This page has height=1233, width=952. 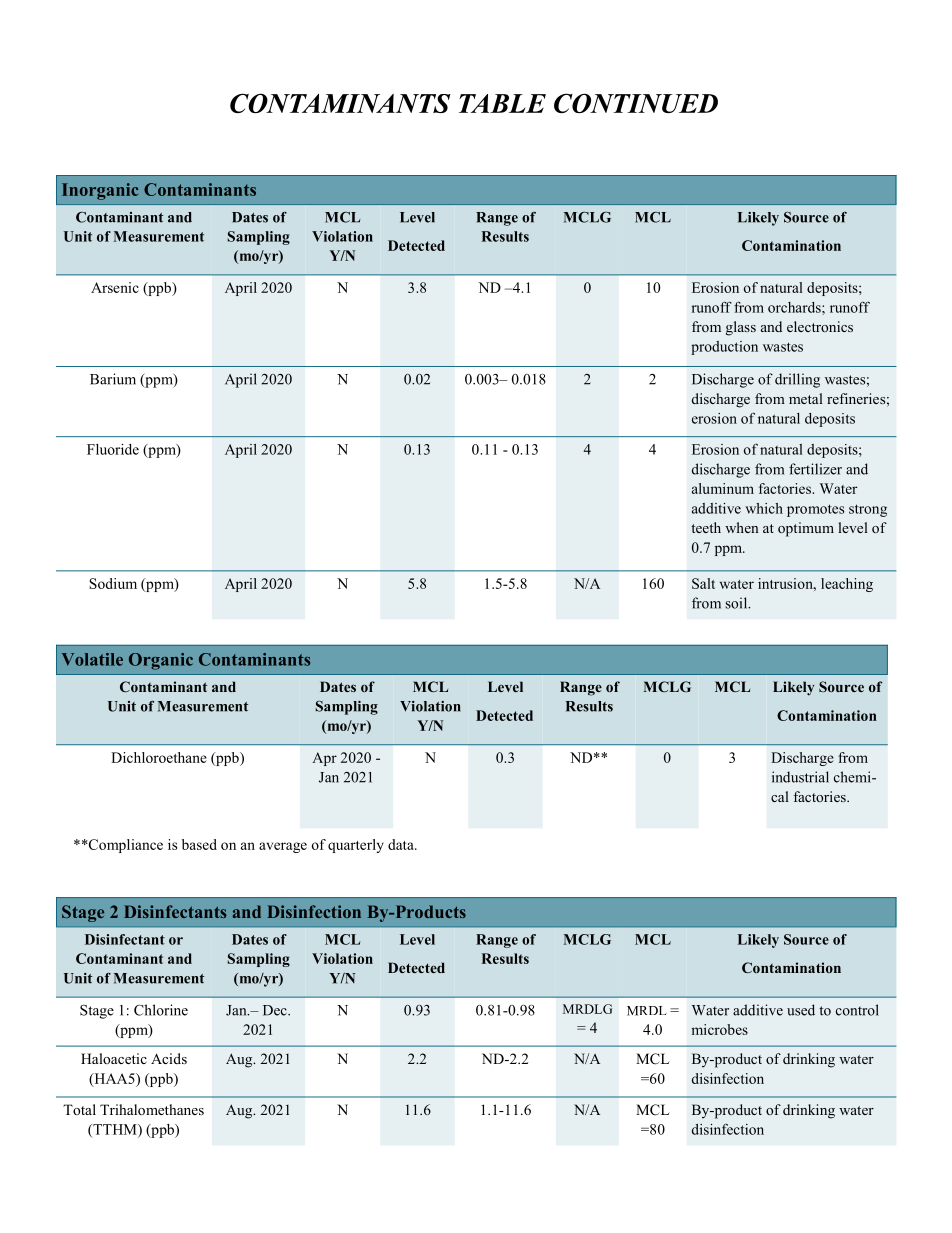 What do you see at coordinates (764, 508) in the page?
I see `which` at bounding box center [764, 508].
